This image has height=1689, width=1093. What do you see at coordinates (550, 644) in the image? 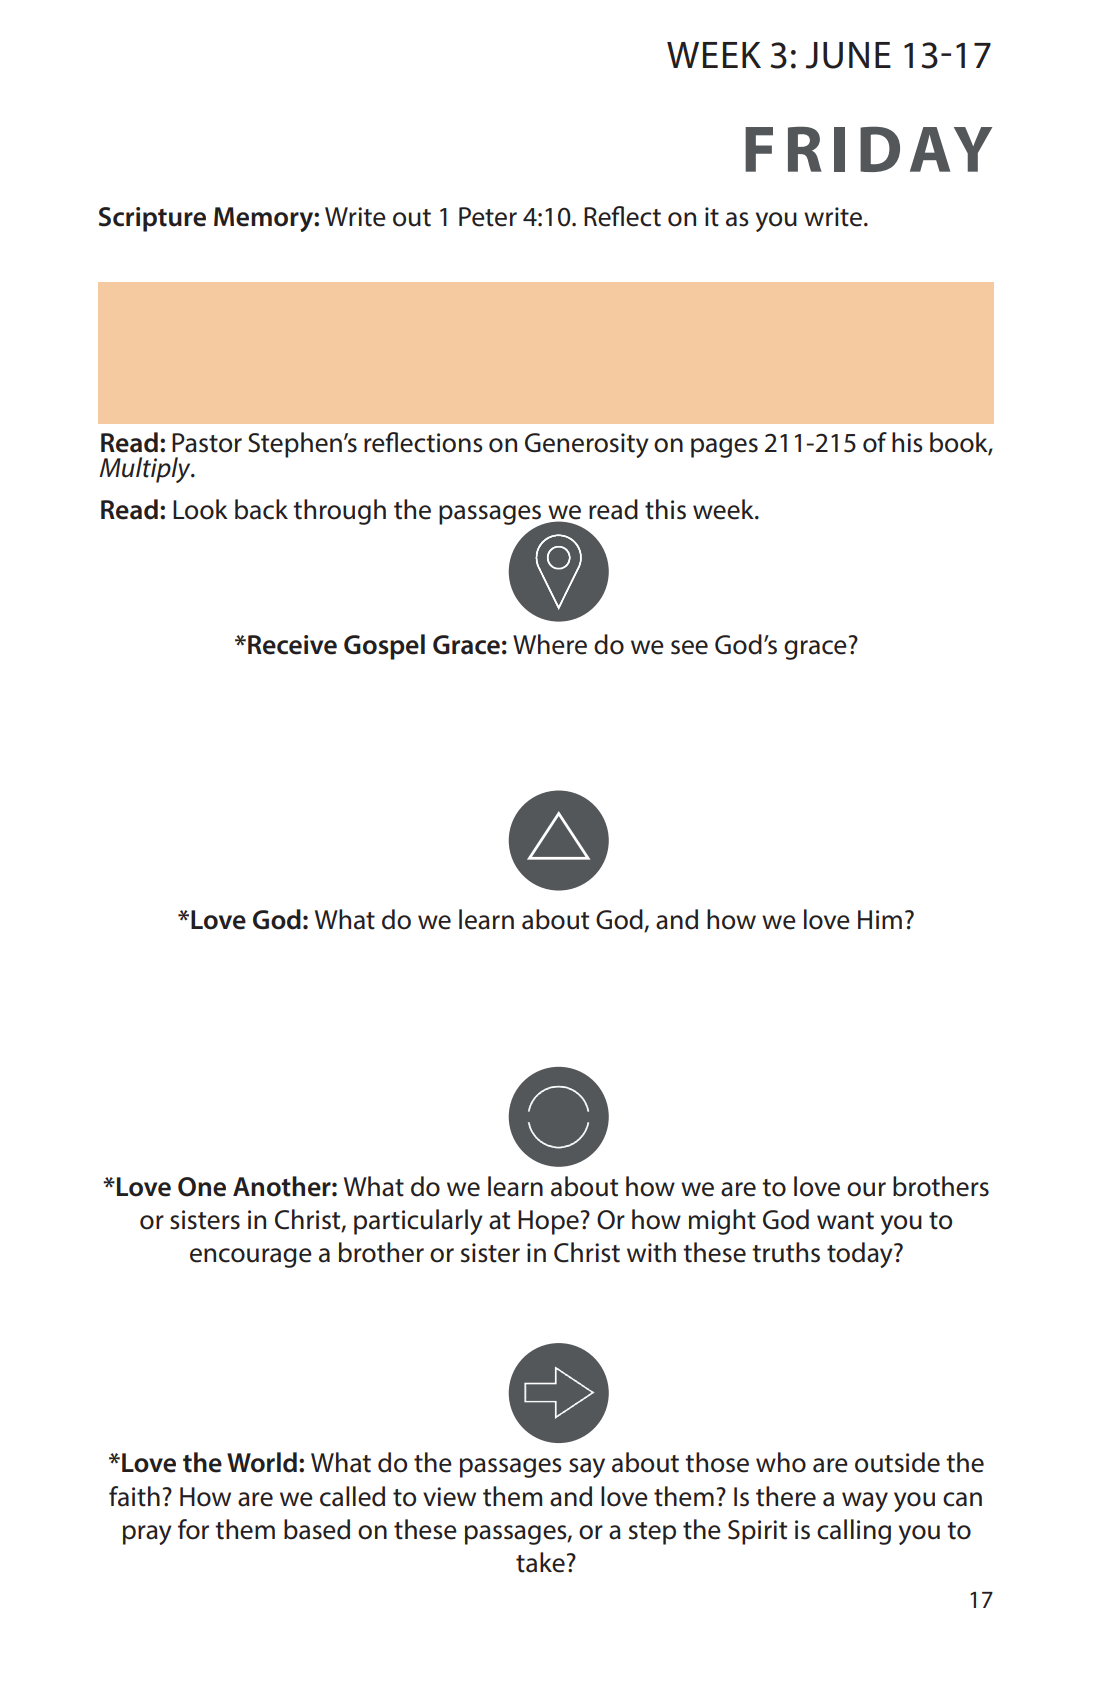
I see `Where` at bounding box center [550, 644].
